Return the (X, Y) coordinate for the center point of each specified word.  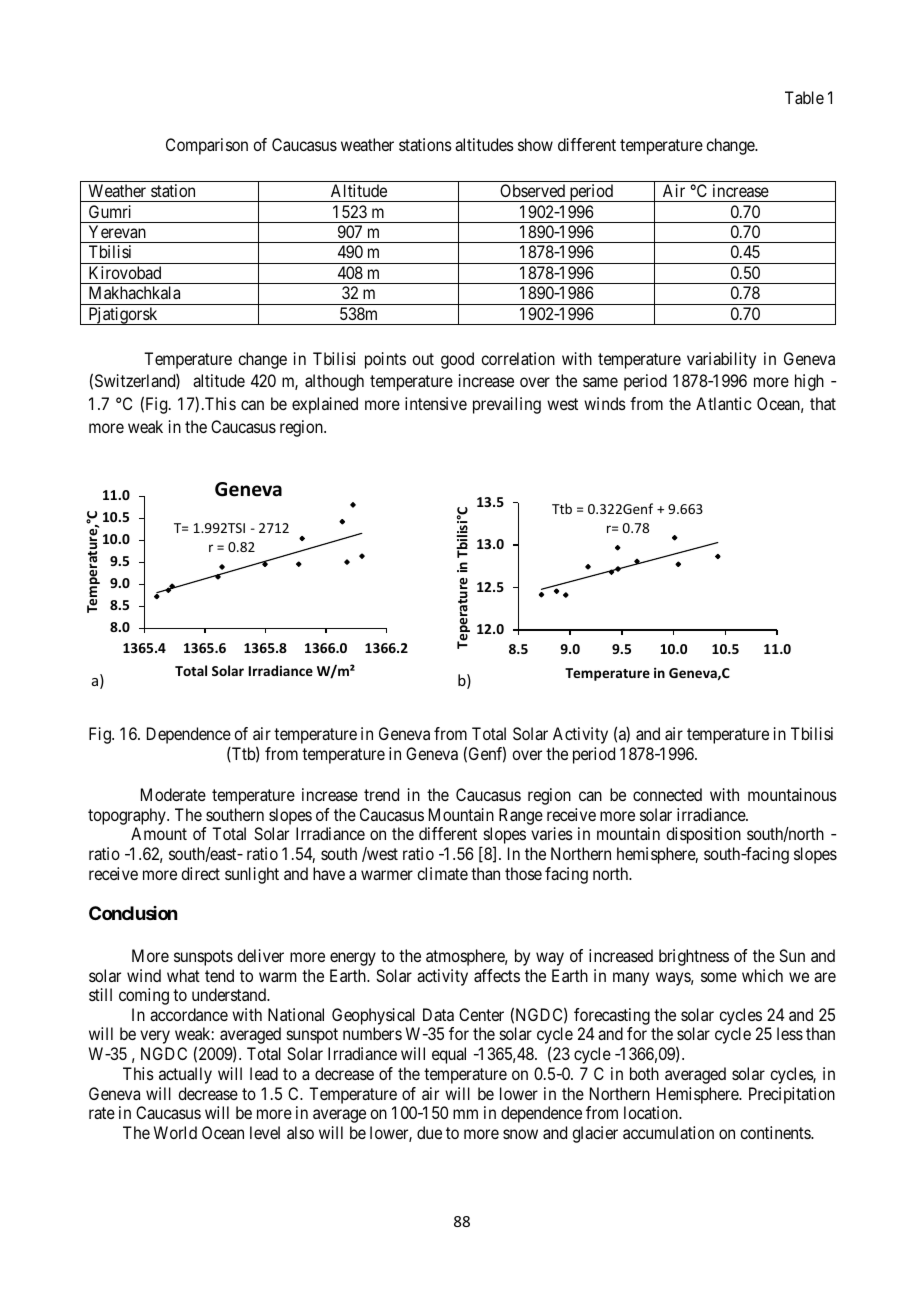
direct (200, 873)
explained (325, 405)
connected (667, 794)
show (535, 144)
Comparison (207, 146)
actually (185, 1075)
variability (721, 360)
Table (804, 97)
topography (128, 818)
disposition (703, 835)
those (523, 873)
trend (381, 794)
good (457, 360)
